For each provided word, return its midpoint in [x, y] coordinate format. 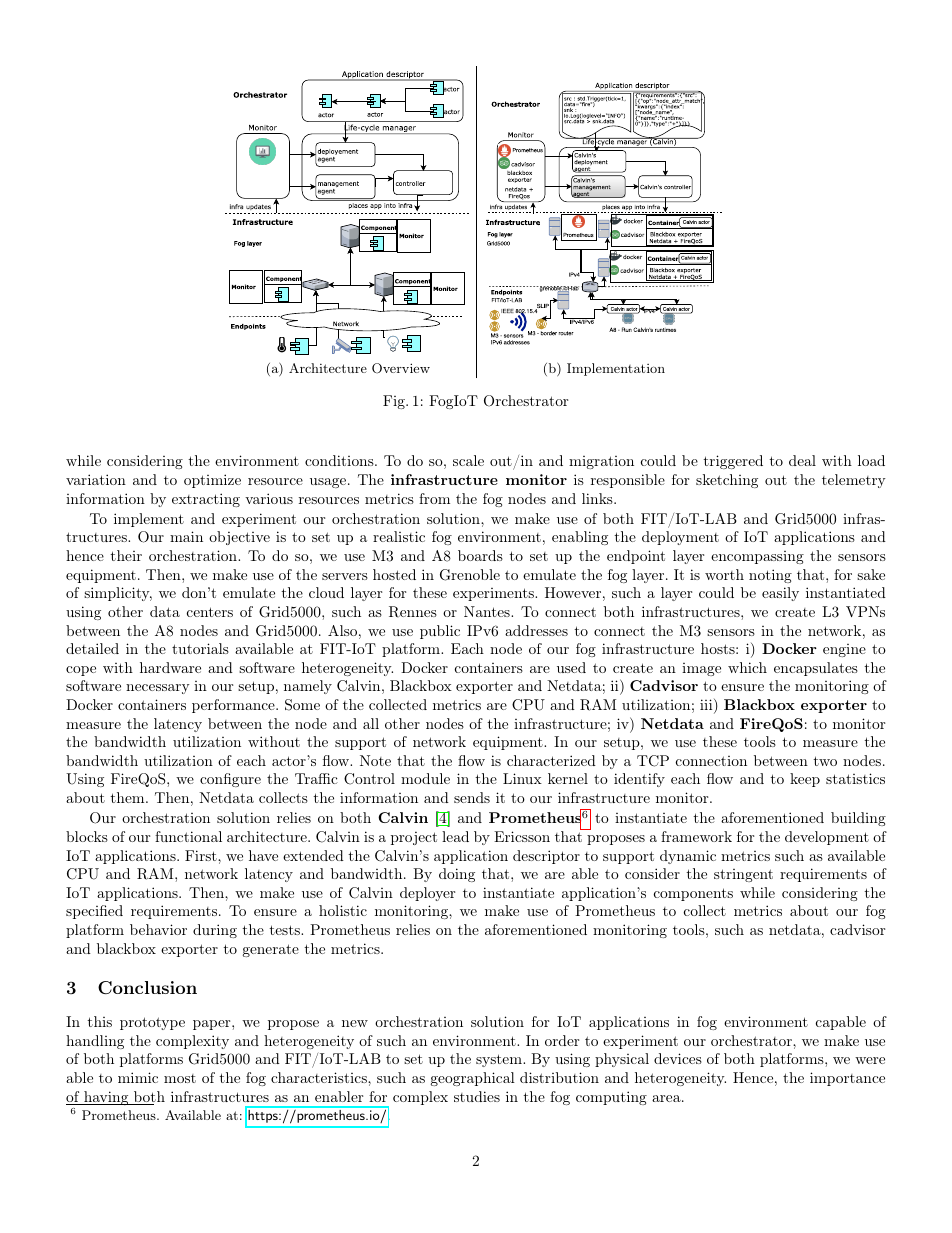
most [180, 1078]
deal [802, 460]
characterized [551, 760]
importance [847, 1079]
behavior [158, 929]
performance [234, 706]
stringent [743, 875]
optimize [212, 481]
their [126, 555]
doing [457, 875]
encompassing [757, 557]
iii [706, 704]
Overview [401, 368]
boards [480, 555]
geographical [473, 1079]
